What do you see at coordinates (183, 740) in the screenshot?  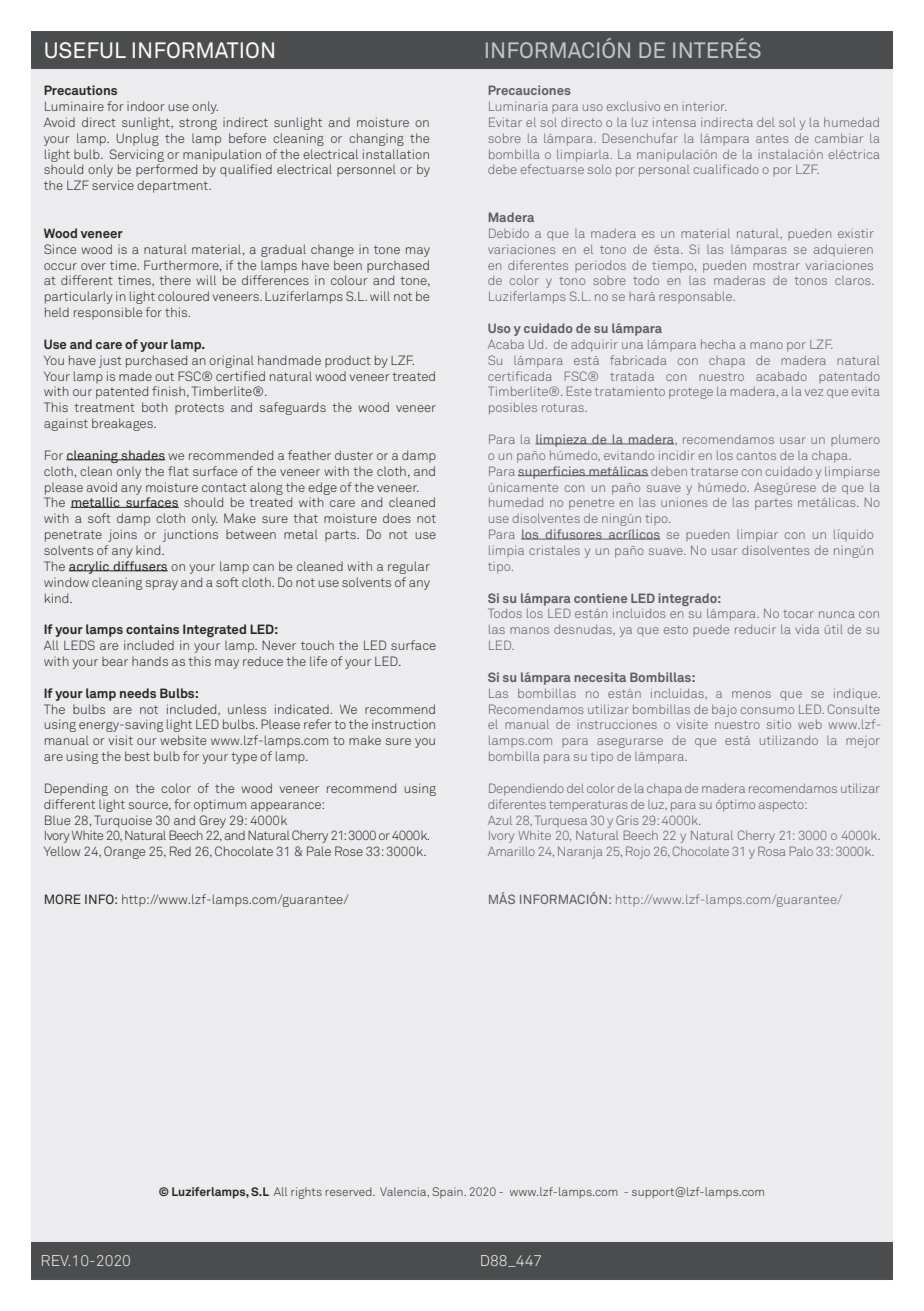 I see `website` at bounding box center [183, 740].
